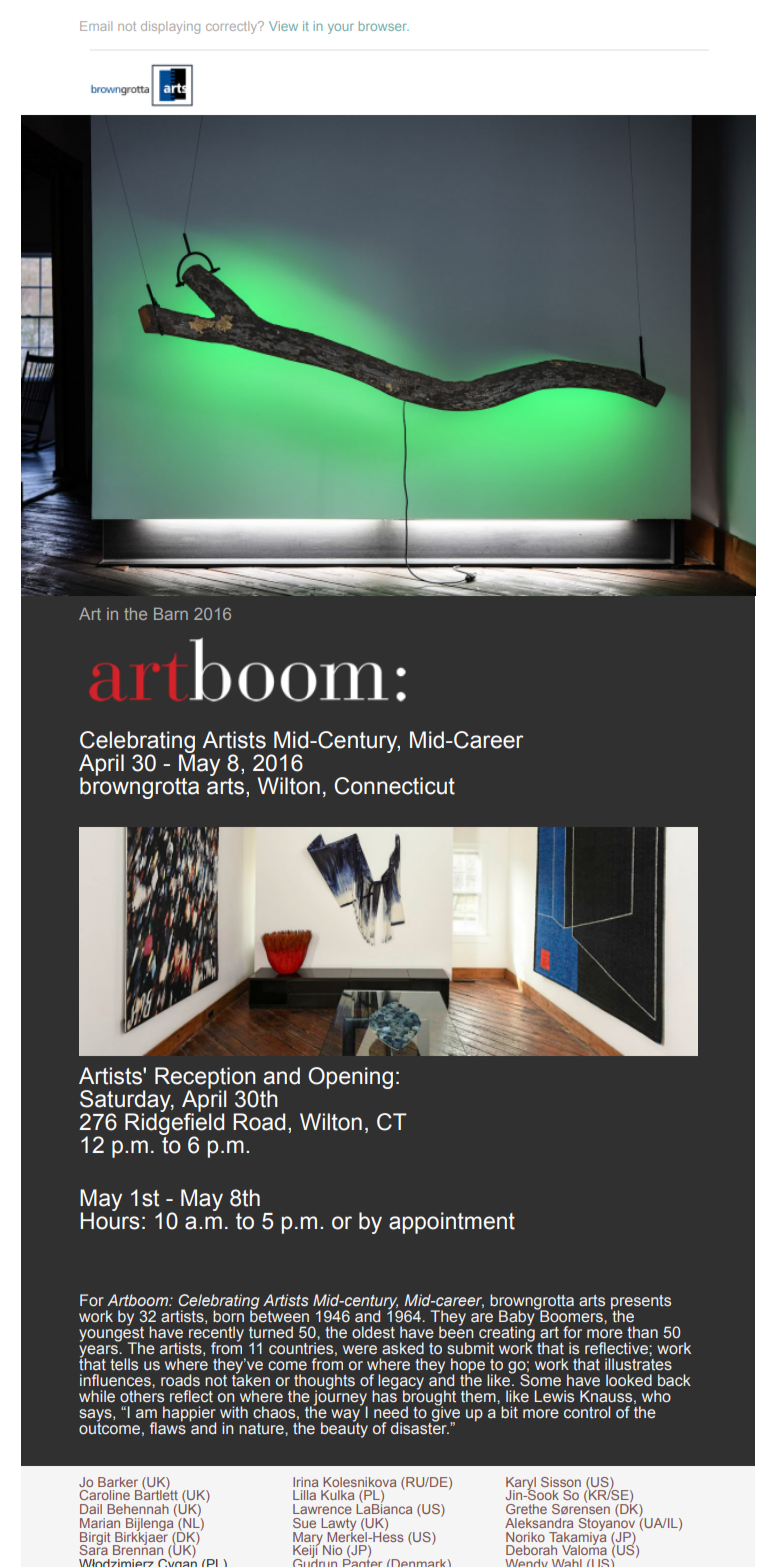  Describe the element at coordinates (322, 1509) in the screenshot. I see `Lawrence` at that location.
